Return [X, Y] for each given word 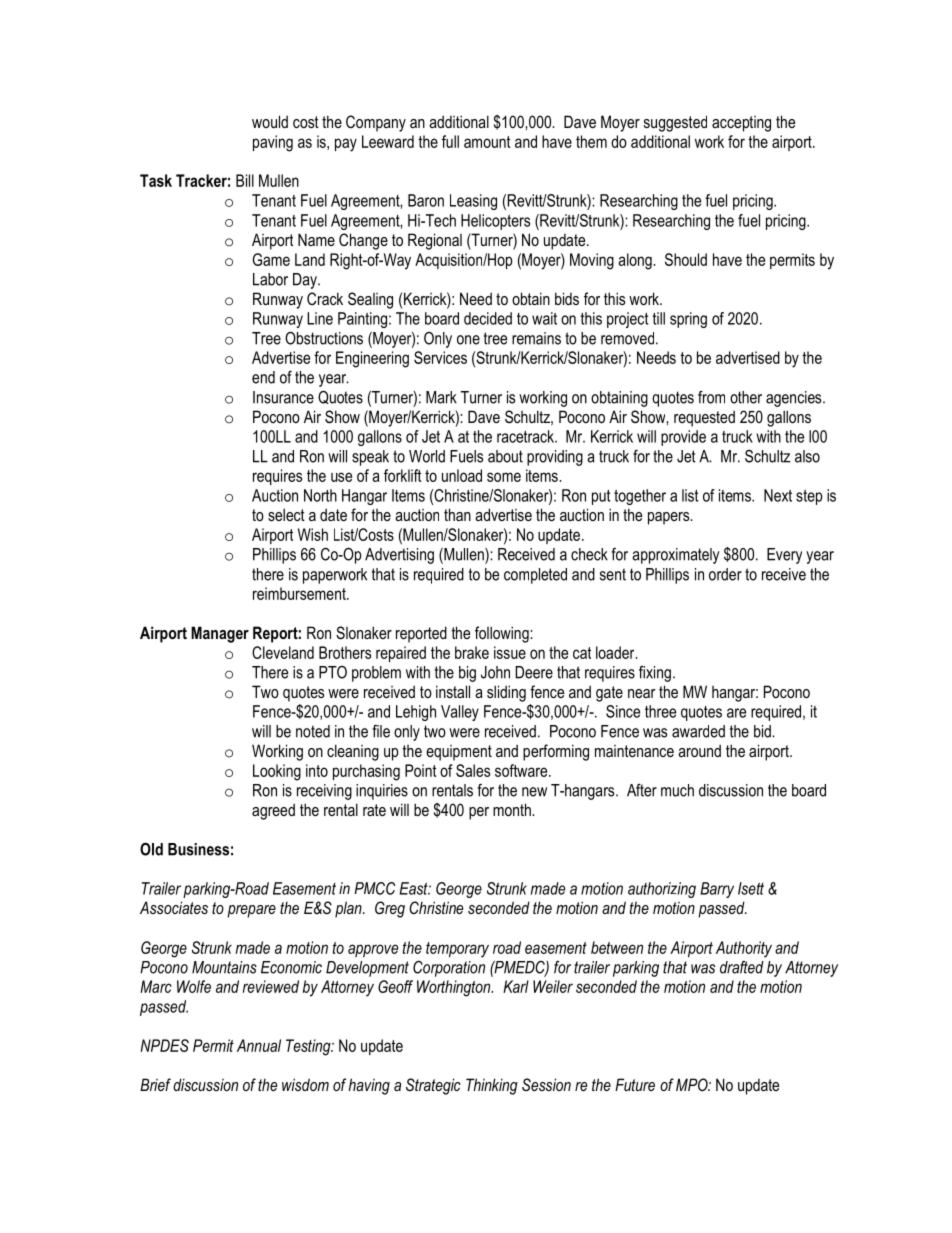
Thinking [492, 1086]
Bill [245, 180]
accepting [741, 124]
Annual [259, 1045]
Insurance [283, 397]
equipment [459, 753]
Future [635, 1084]
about [505, 456]
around [699, 750]
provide [683, 438]
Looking [277, 772]
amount [487, 142]
